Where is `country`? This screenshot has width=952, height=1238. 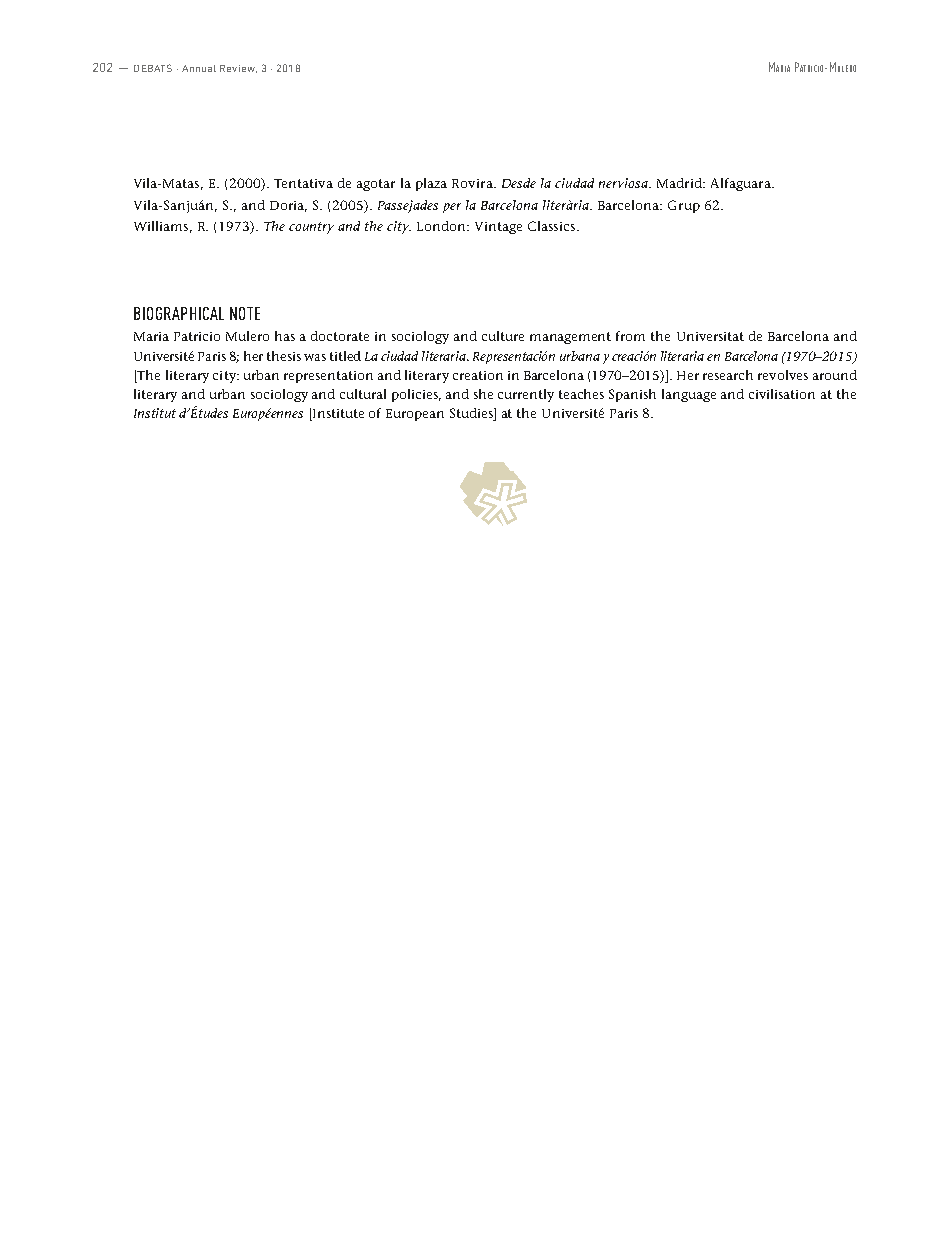 country is located at coordinates (311, 228).
